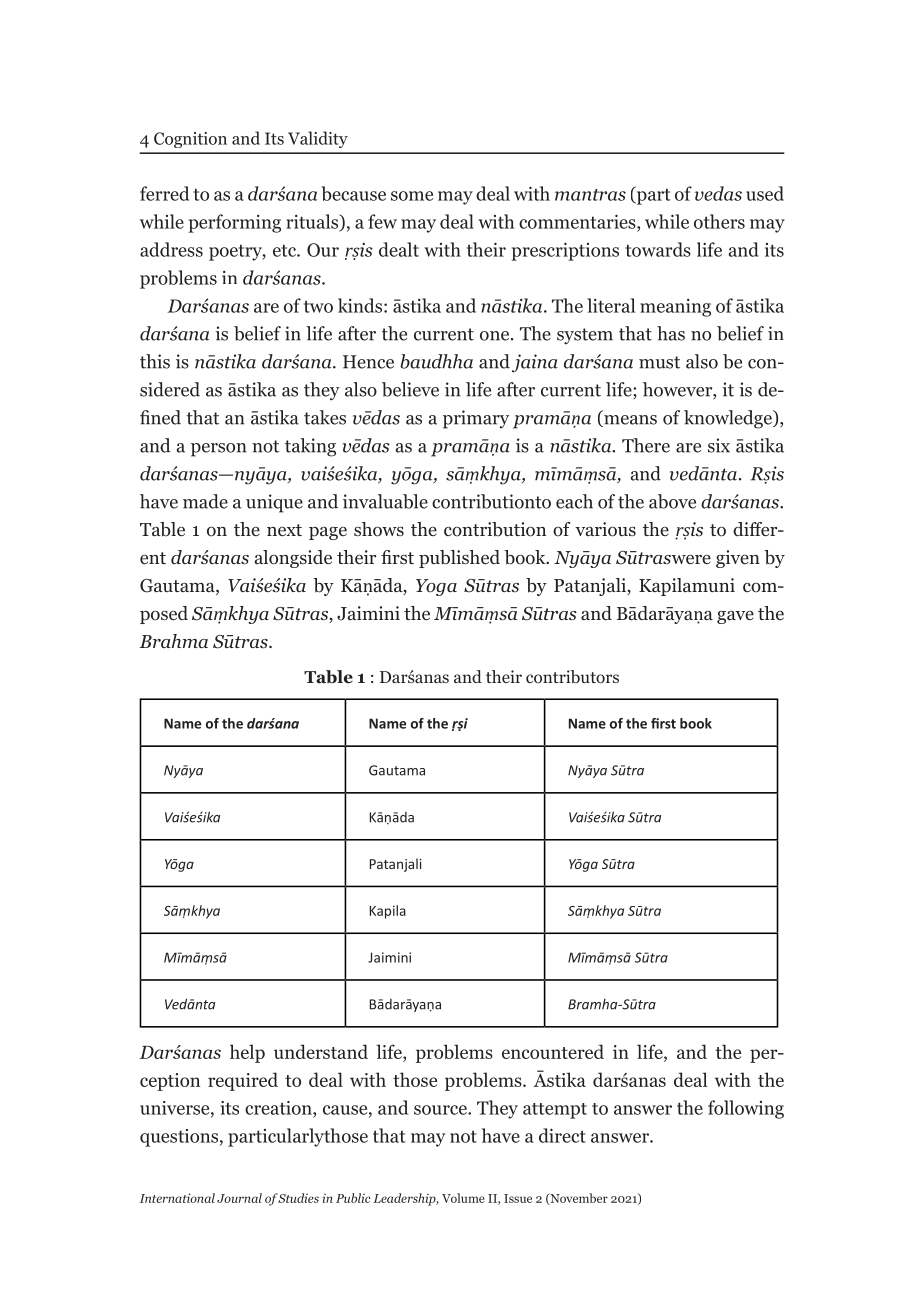  What do you see at coordinates (173, 641) in the document?
I see `Brahma` at bounding box center [173, 641].
